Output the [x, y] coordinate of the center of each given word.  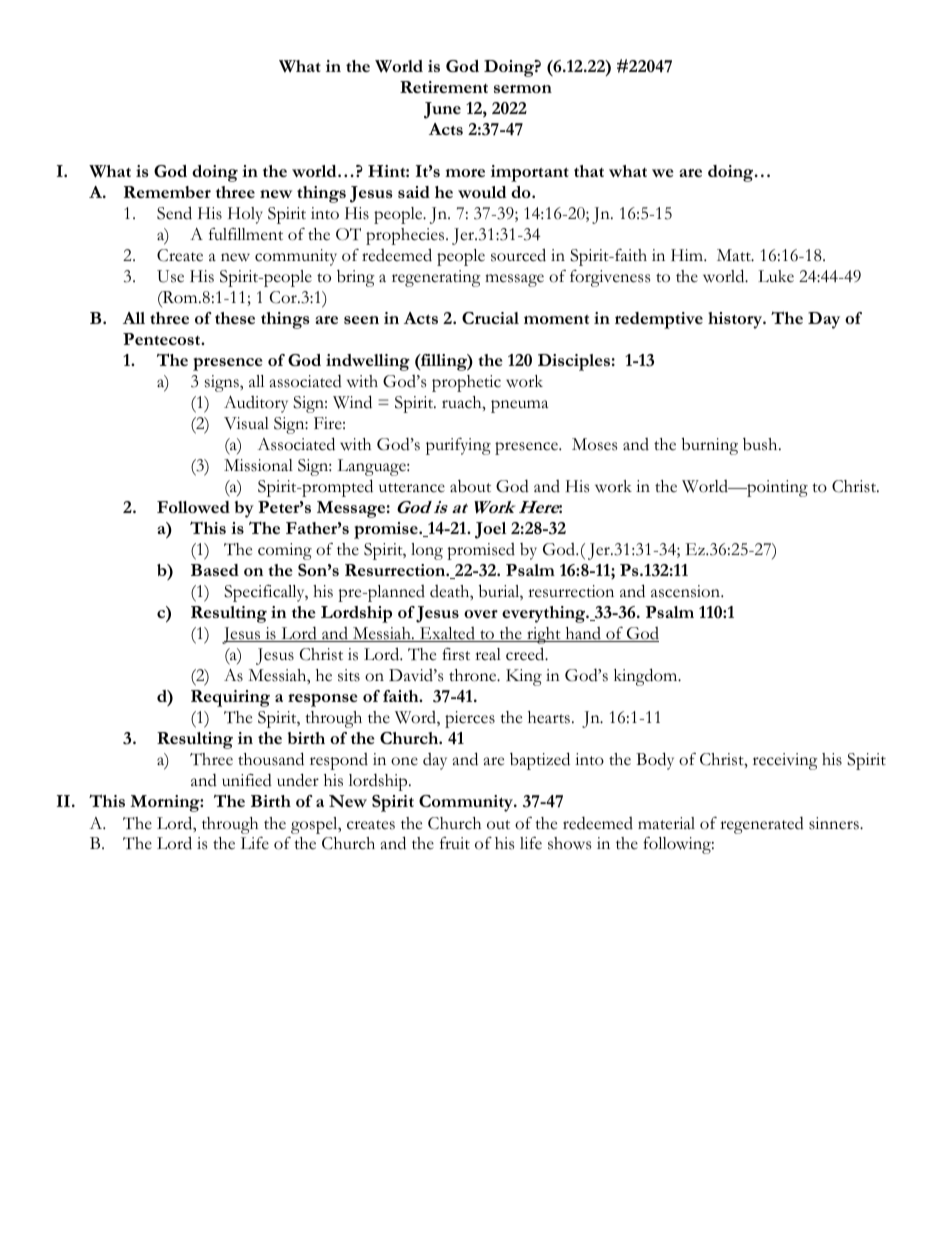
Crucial [490, 318]
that [589, 171]
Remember [167, 192]
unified [247, 780]
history [736, 320]
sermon [523, 89]
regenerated [762, 825]
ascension [687, 591]
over [481, 614]
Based [215, 570]
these [235, 318]
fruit [455, 843]
